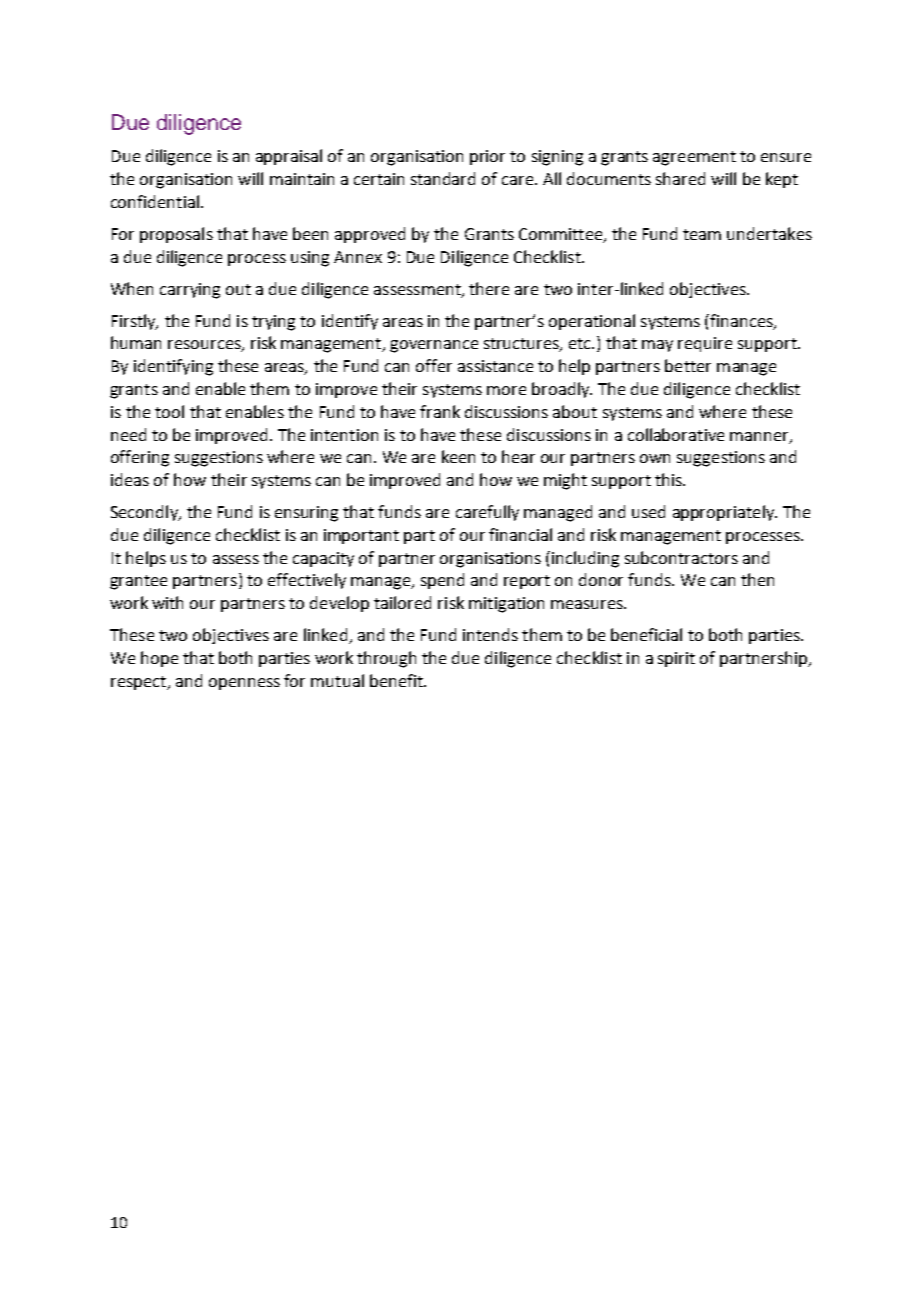  I want to click on benefit, so click(397, 680).
